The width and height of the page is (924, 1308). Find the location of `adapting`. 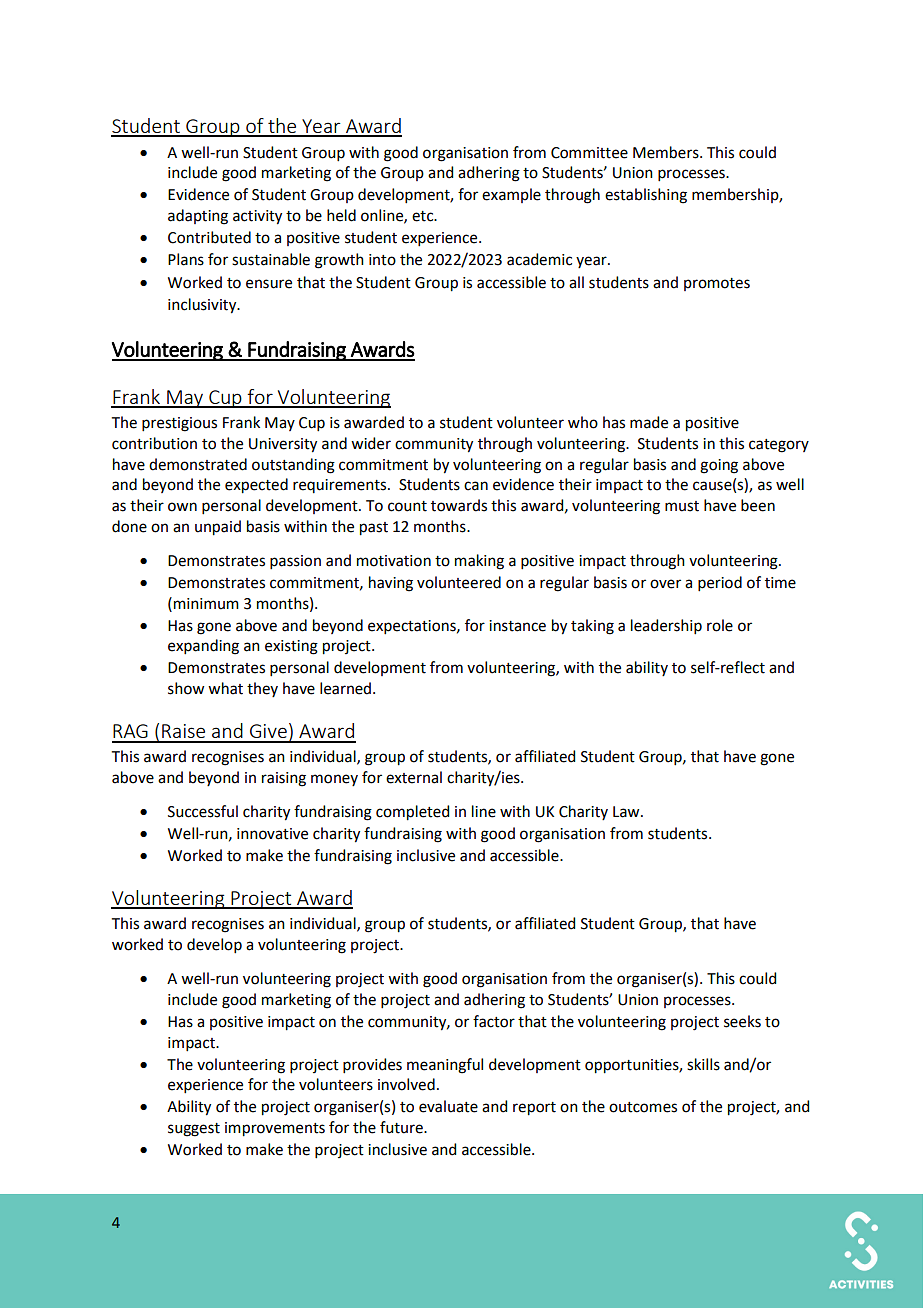

adapting is located at coordinates (198, 217).
